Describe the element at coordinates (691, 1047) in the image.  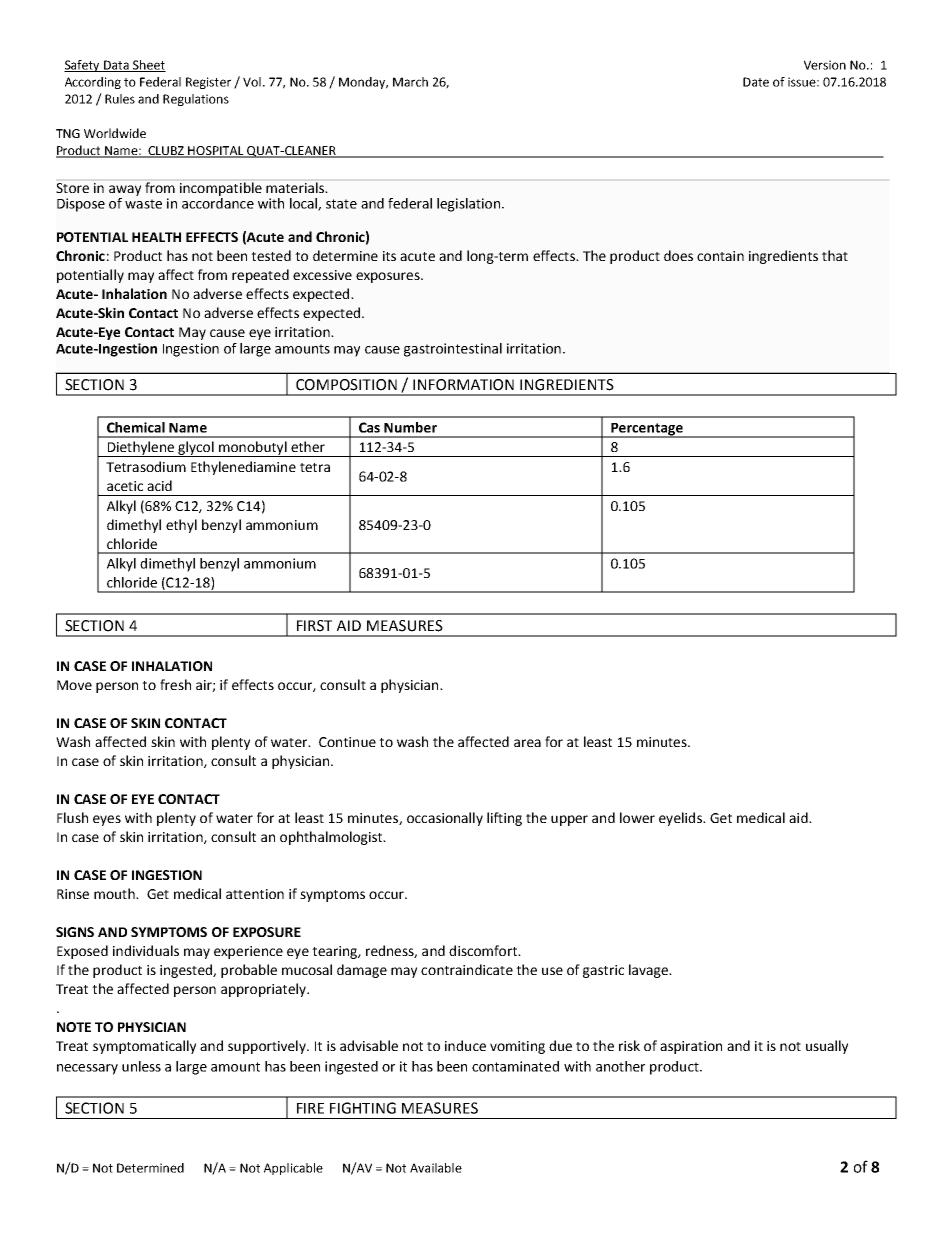
I see `aspiration` at that location.
